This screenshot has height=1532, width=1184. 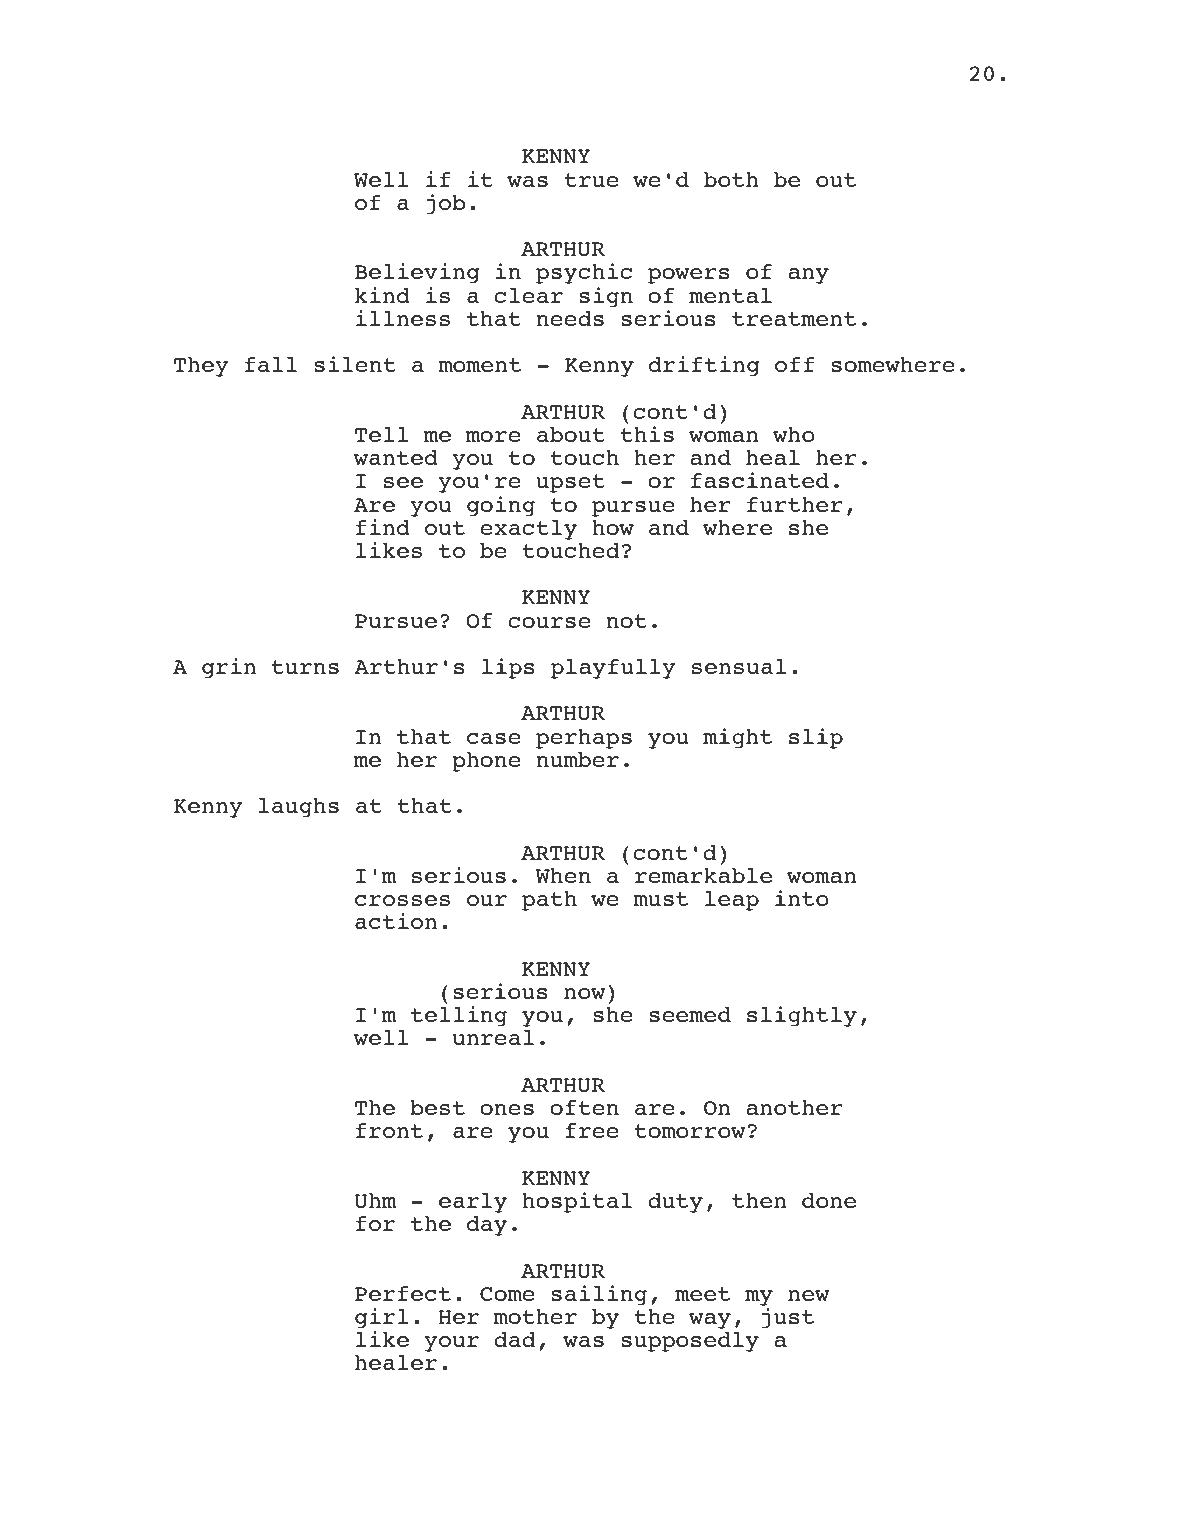 I want to click on leap, so click(x=732, y=901).
